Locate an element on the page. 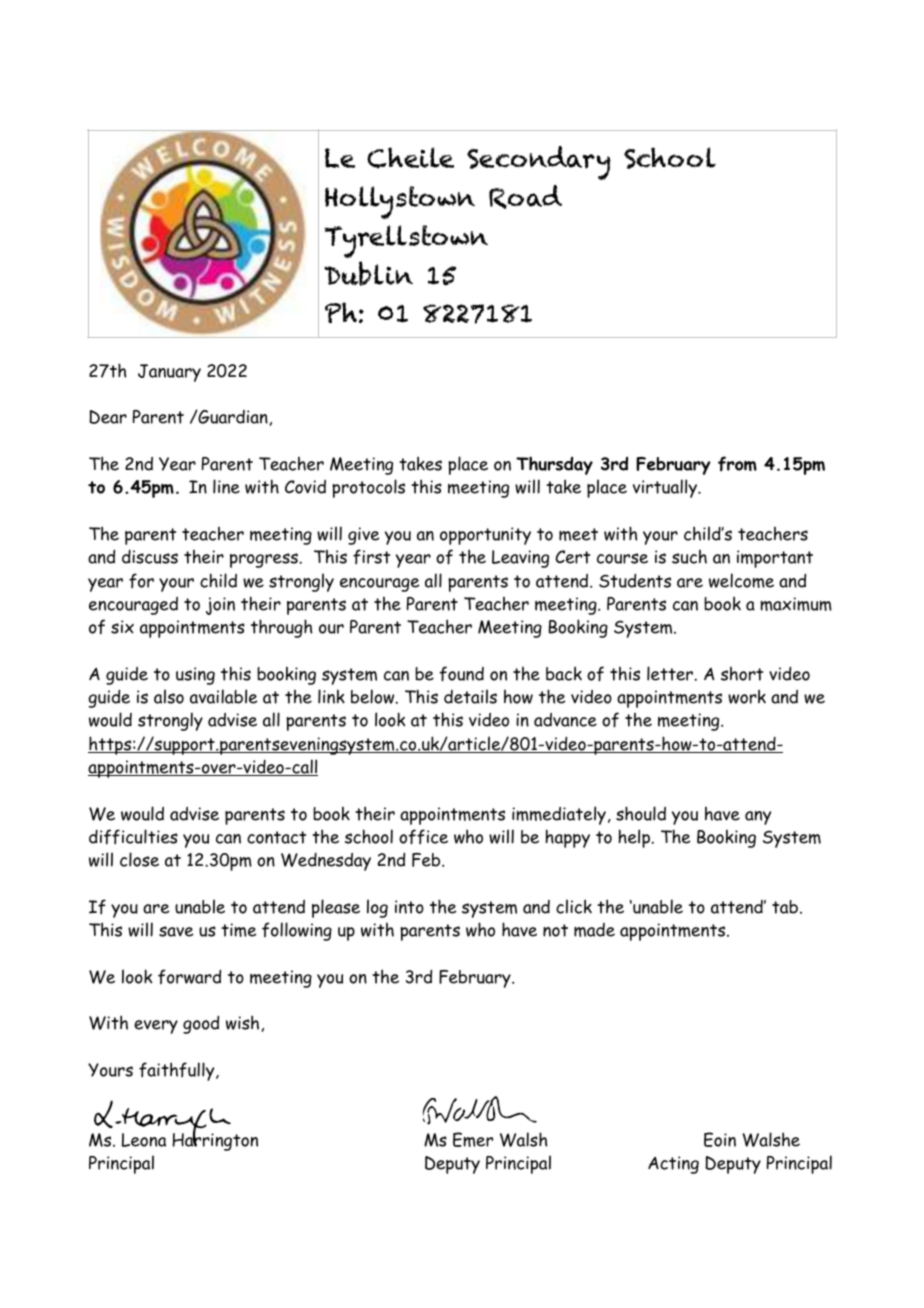  Dublin is located at coordinates (368, 273).
